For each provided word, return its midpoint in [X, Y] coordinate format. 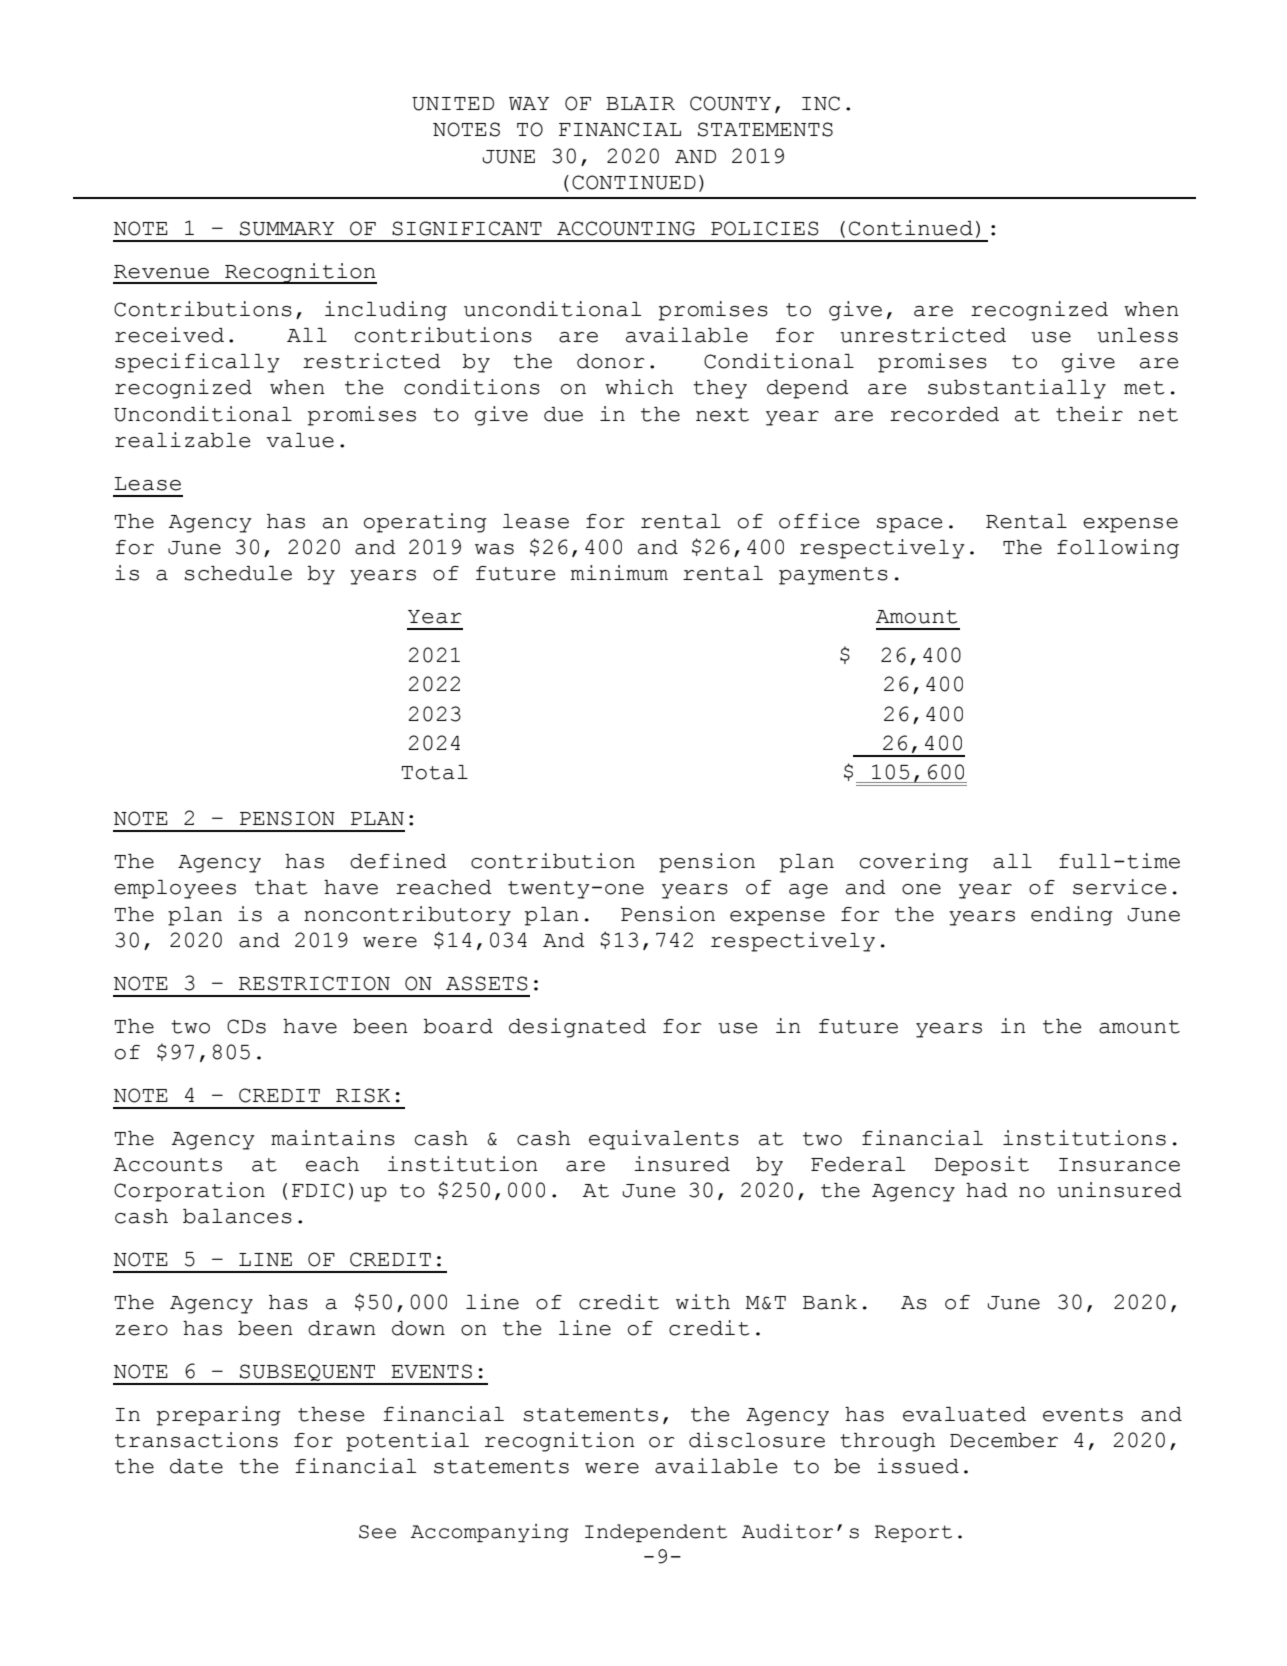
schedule [238, 573]
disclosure [757, 1440]
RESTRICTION [314, 983]
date [196, 1466]
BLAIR [640, 103]
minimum [619, 573]
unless [1137, 335]
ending [1072, 916]
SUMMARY [287, 228]
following [1118, 549]
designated [577, 1028]
